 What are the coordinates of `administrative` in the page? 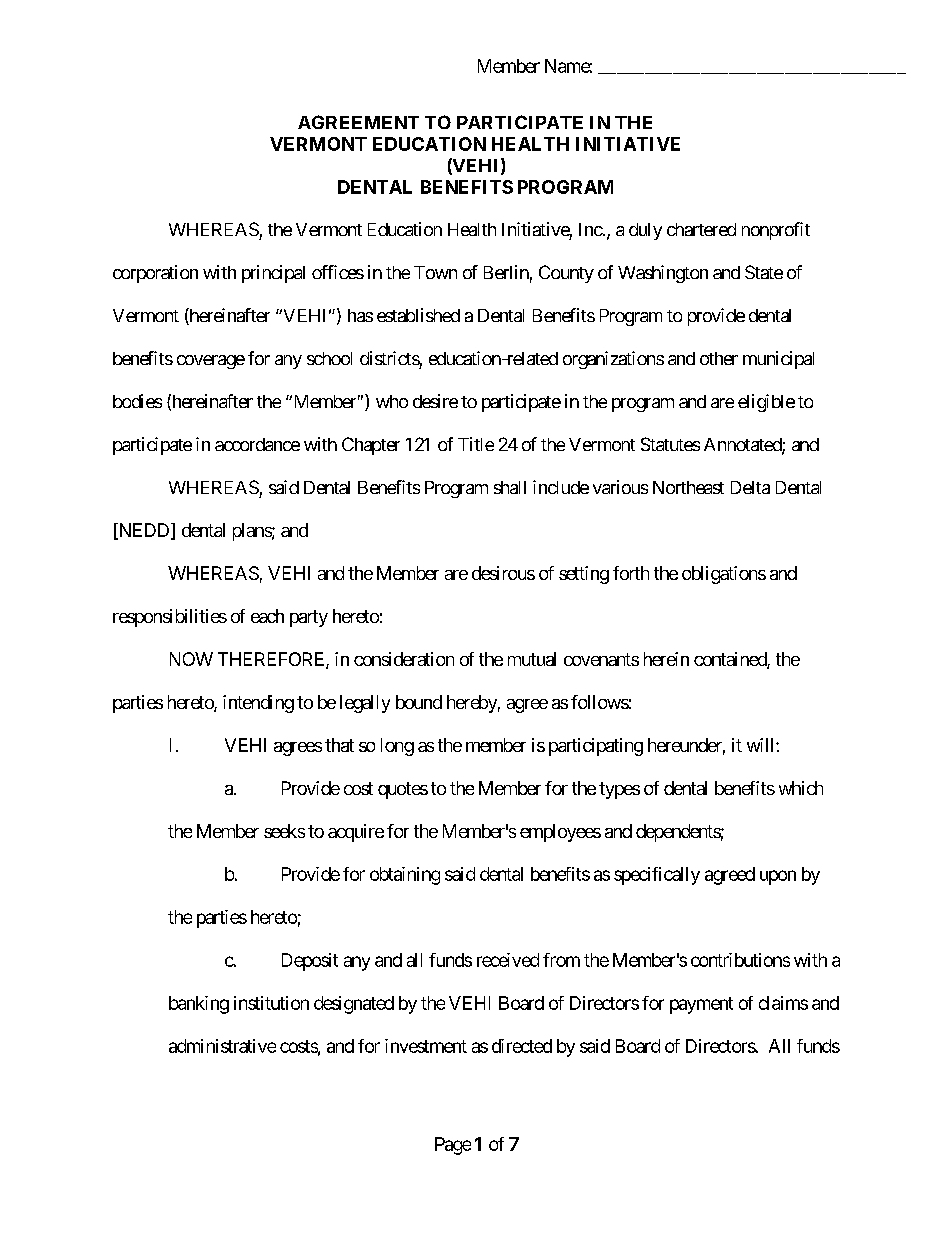 It's located at (222, 1046).
